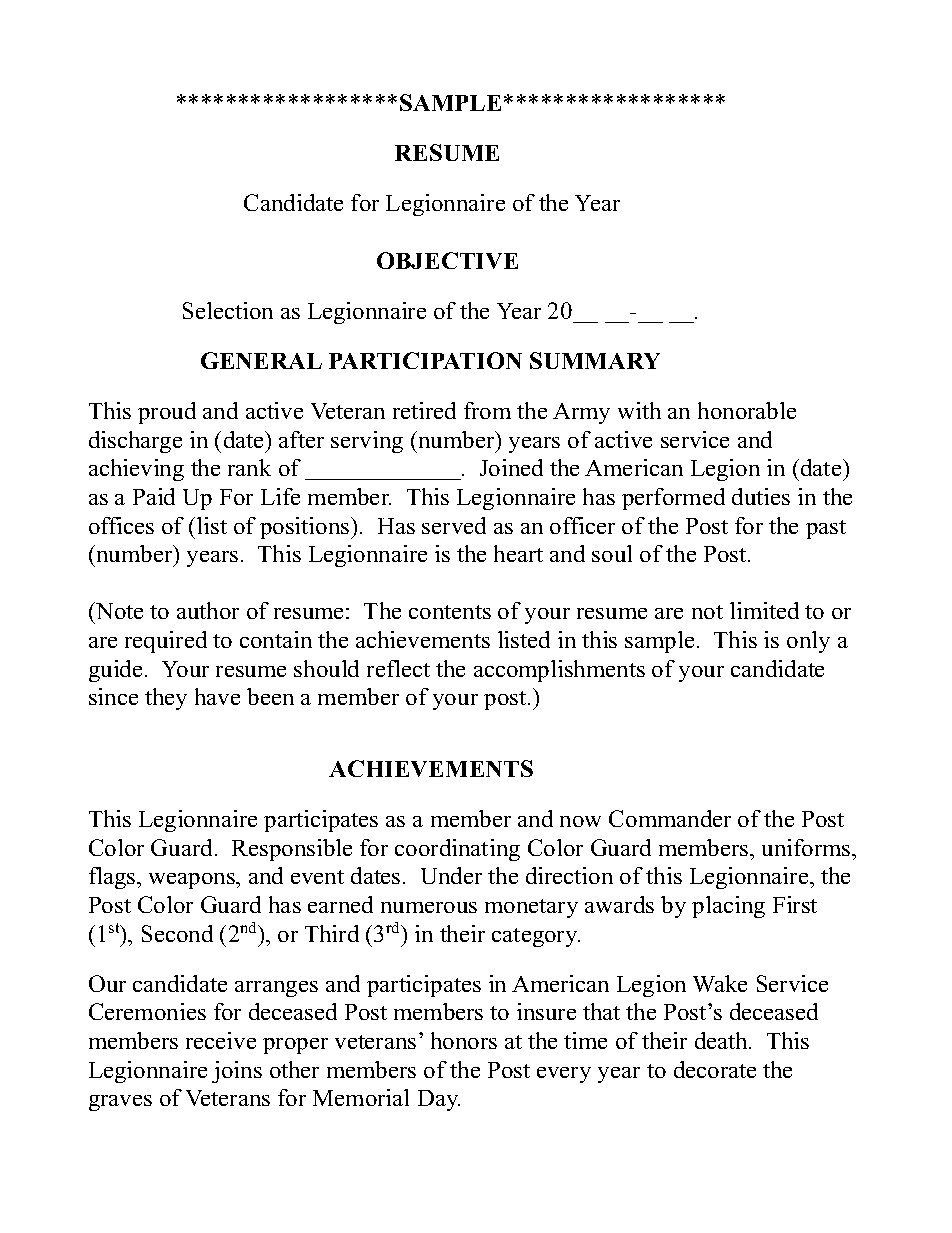 The width and height of the screenshot is (952, 1233). I want to click on Day, so click(439, 1100).
